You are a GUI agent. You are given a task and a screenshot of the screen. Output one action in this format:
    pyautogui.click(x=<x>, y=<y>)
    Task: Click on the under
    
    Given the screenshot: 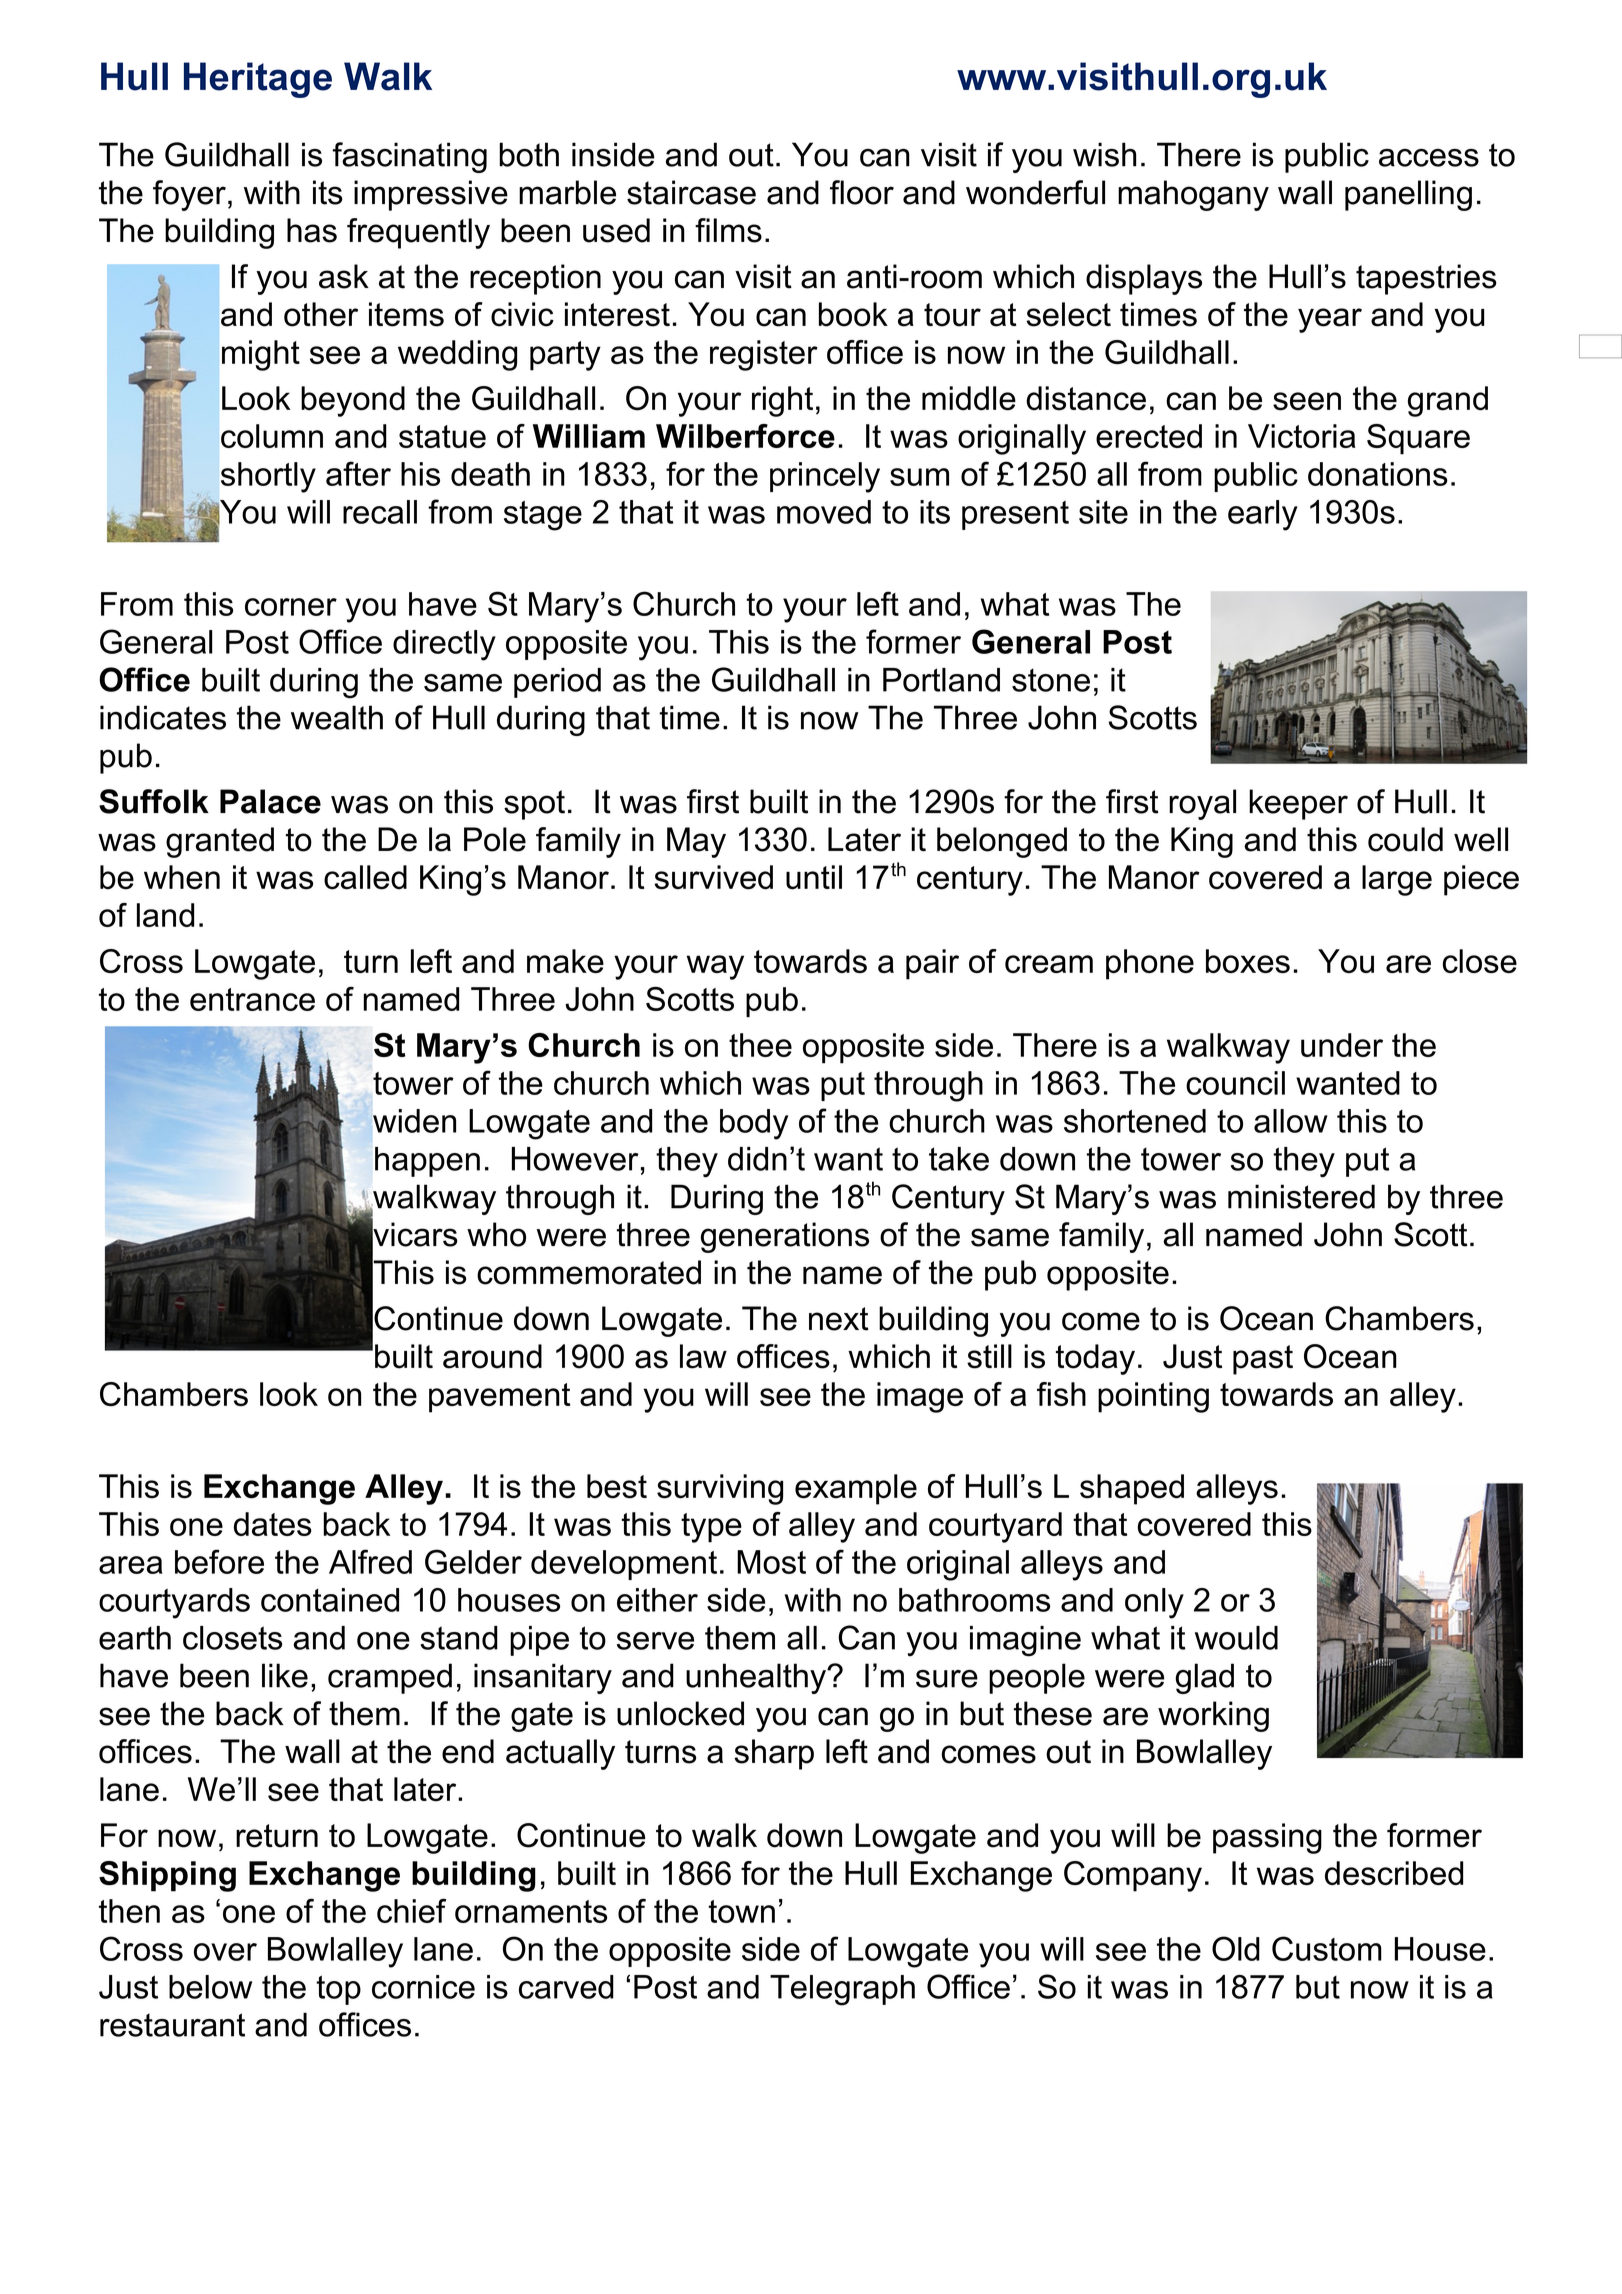 What is the action you would take?
    pyautogui.click(x=1342, y=1045)
